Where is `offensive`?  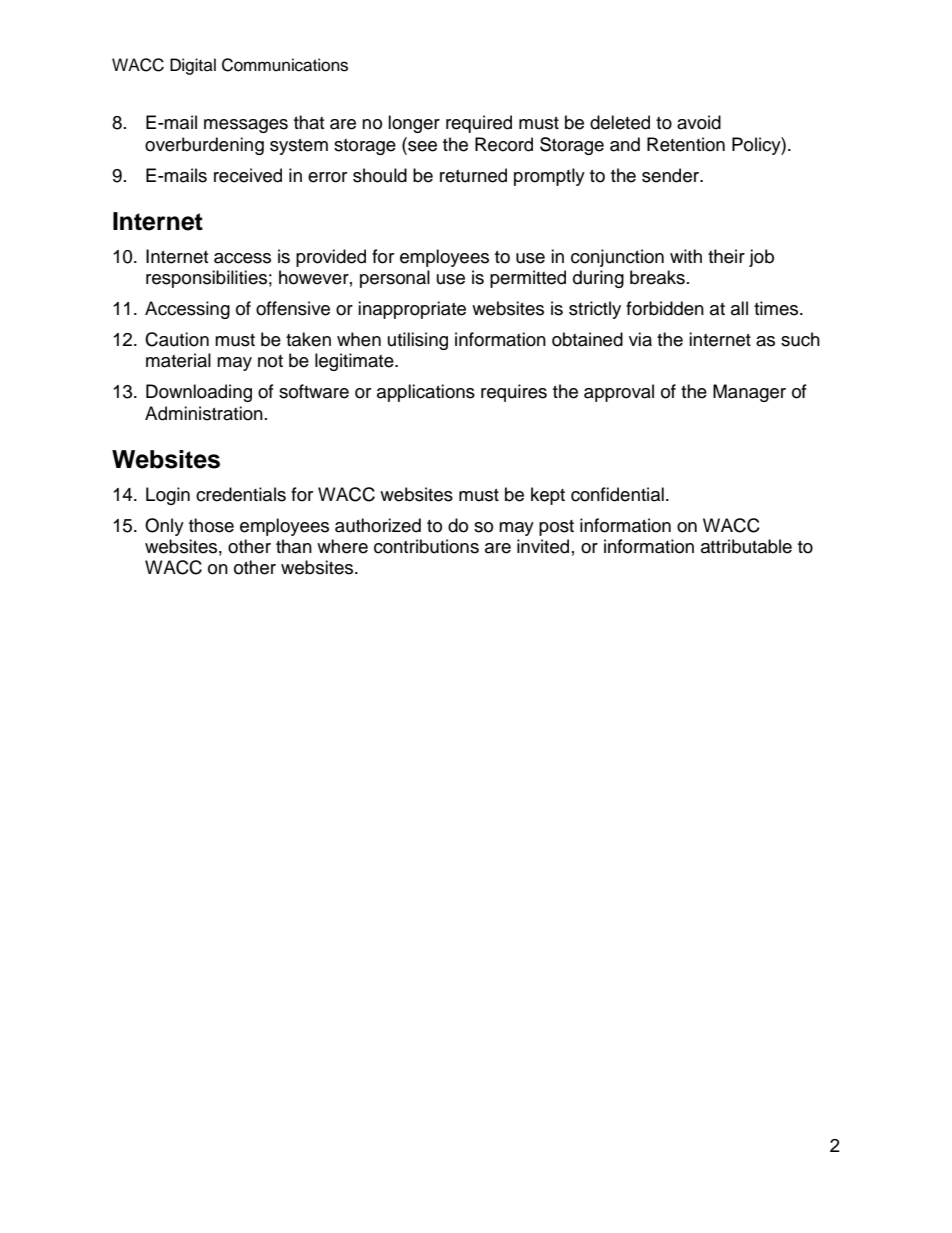 offensive is located at coordinates (293, 308).
